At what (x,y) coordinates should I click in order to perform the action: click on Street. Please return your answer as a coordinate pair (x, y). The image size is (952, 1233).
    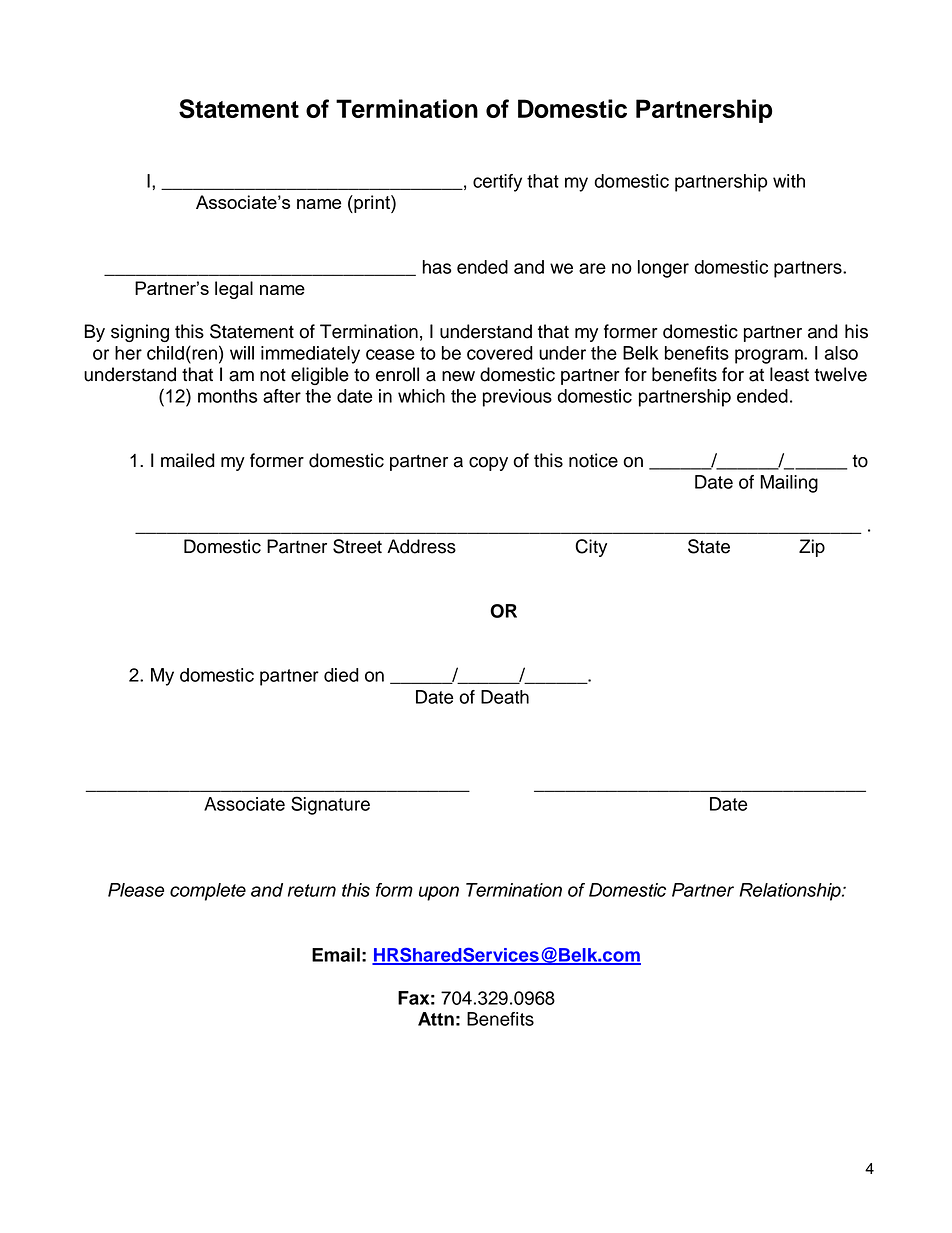
    Looking at the image, I should click on (357, 546).
